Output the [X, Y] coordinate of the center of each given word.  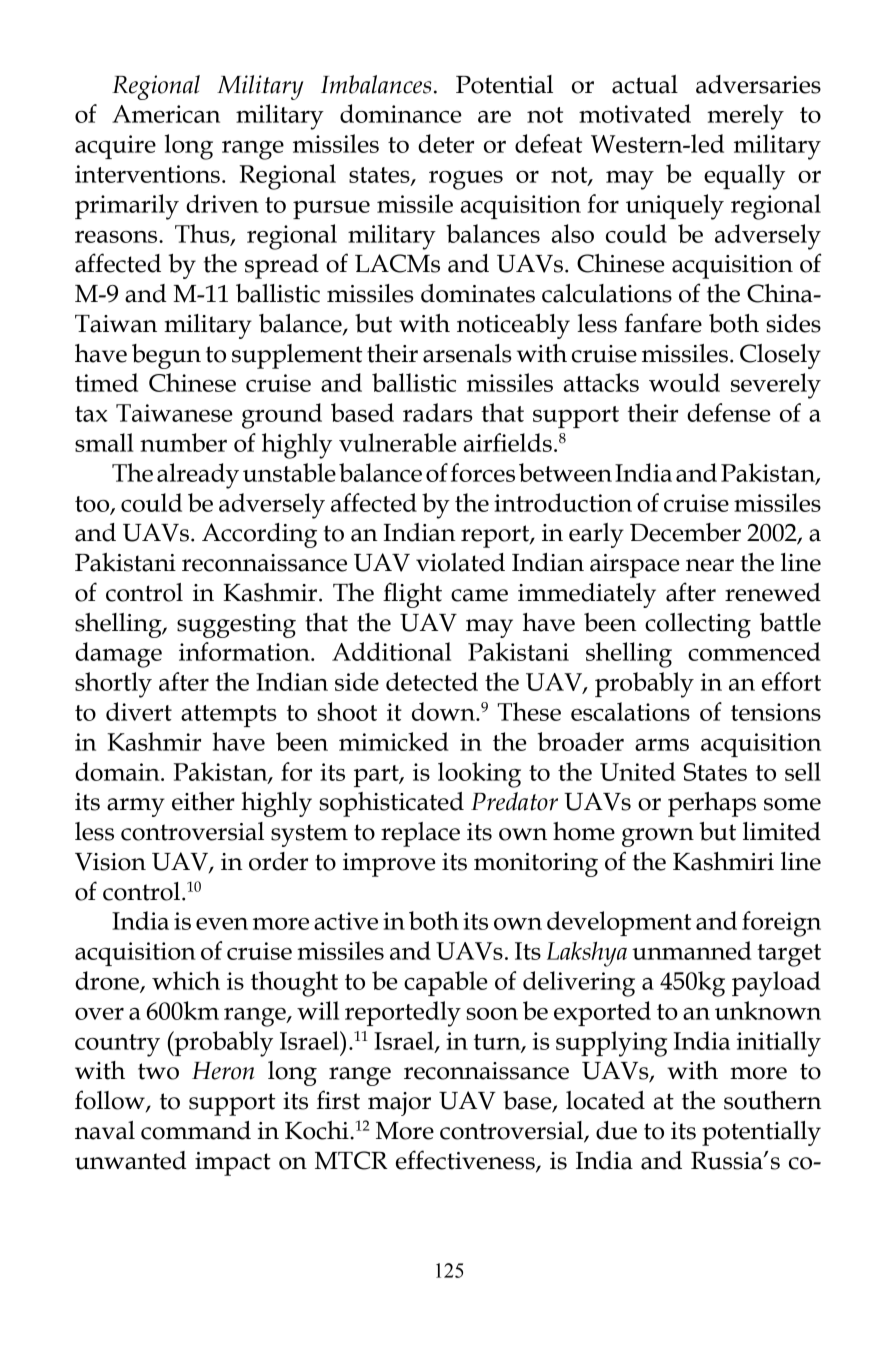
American [166, 114]
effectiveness [466, 1161]
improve [389, 865]
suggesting [236, 626]
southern [773, 1100]
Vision [110, 862]
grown [658, 837]
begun [166, 356]
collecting [698, 625]
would [684, 382]
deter [446, 143]
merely [745, 117]
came [479, 595]
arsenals [467, 353]
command [196, 1130]
